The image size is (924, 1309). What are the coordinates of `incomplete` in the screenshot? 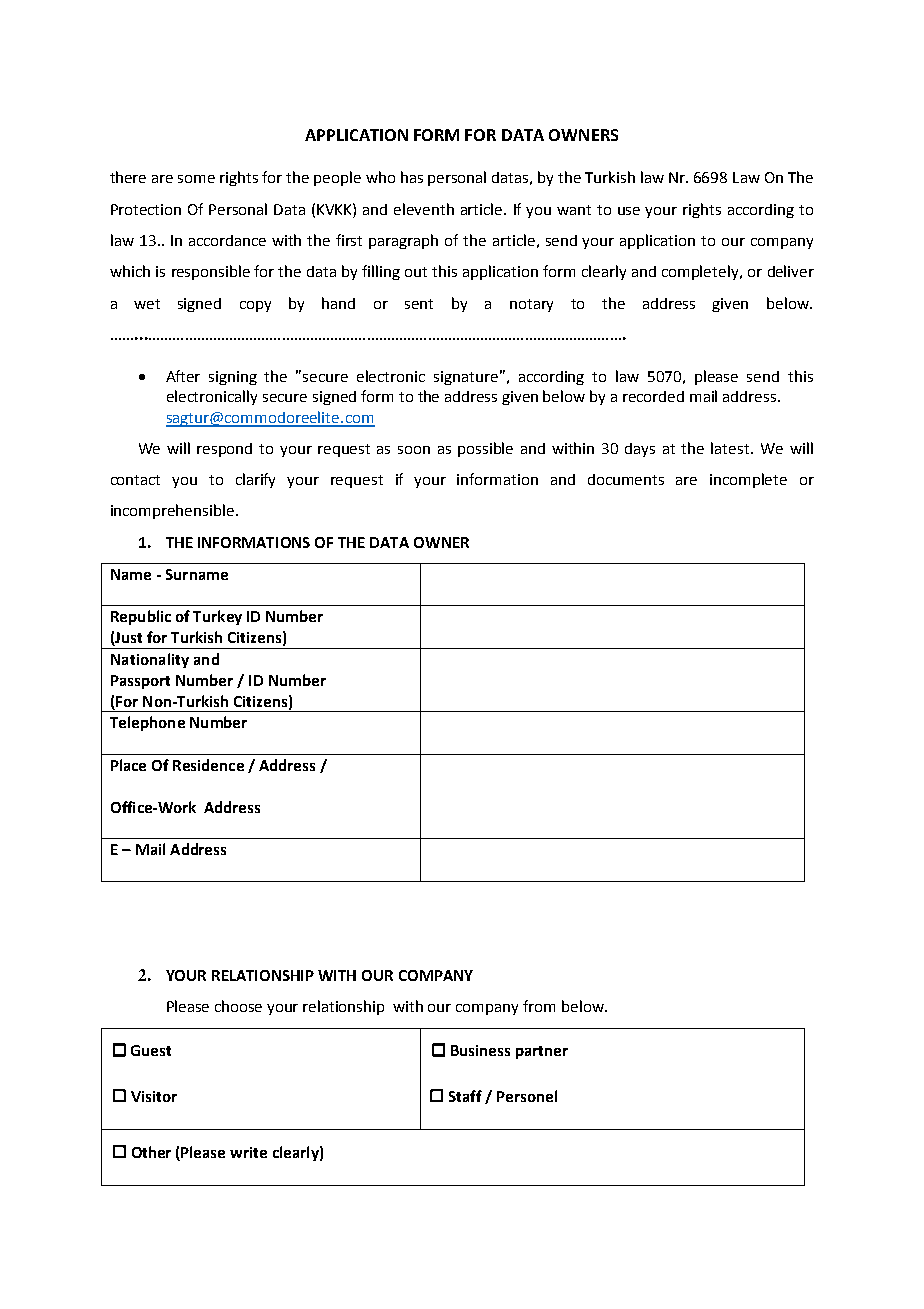 It's located at (748, 480).
